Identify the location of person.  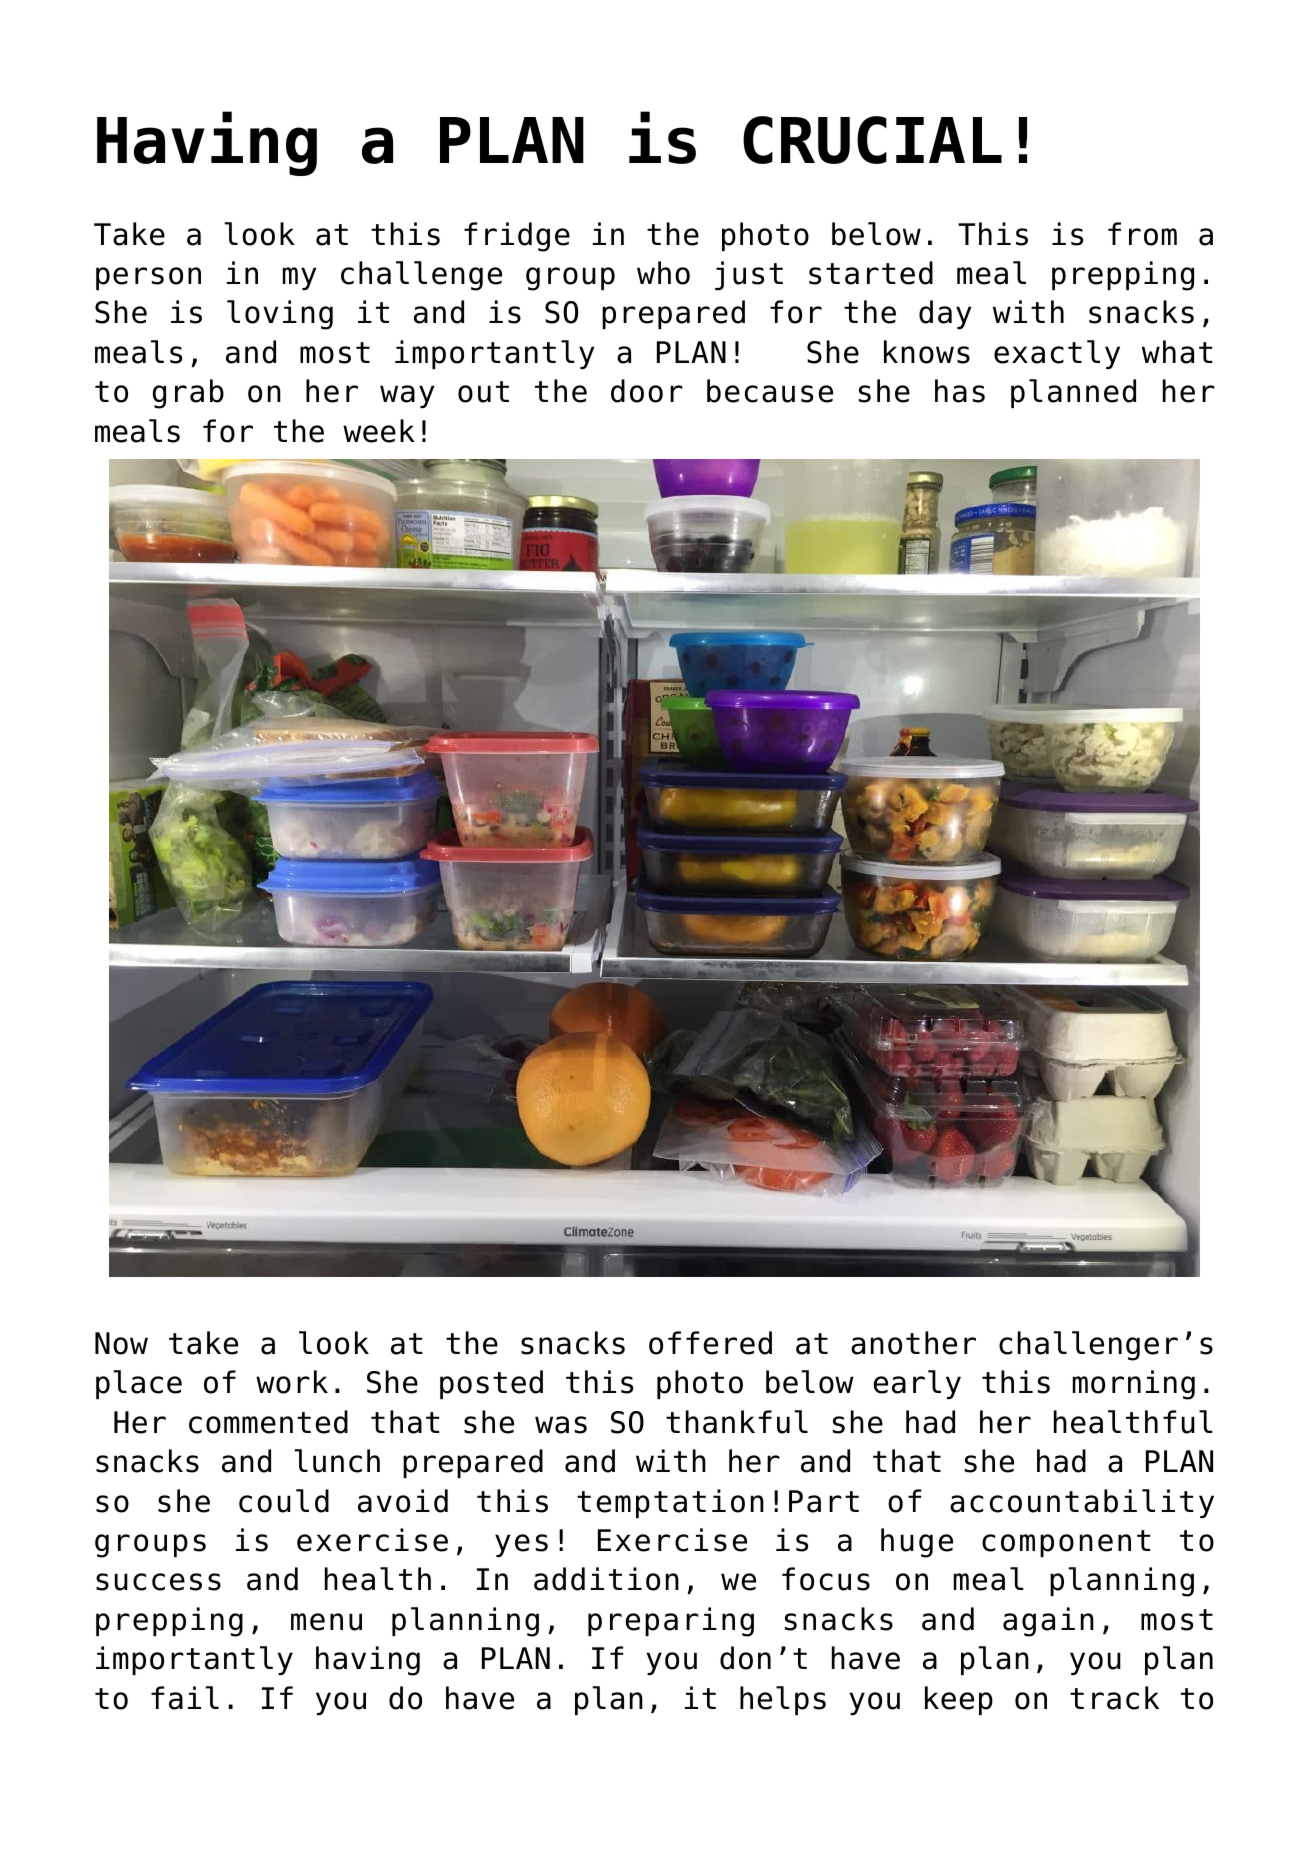
(148, 278).
